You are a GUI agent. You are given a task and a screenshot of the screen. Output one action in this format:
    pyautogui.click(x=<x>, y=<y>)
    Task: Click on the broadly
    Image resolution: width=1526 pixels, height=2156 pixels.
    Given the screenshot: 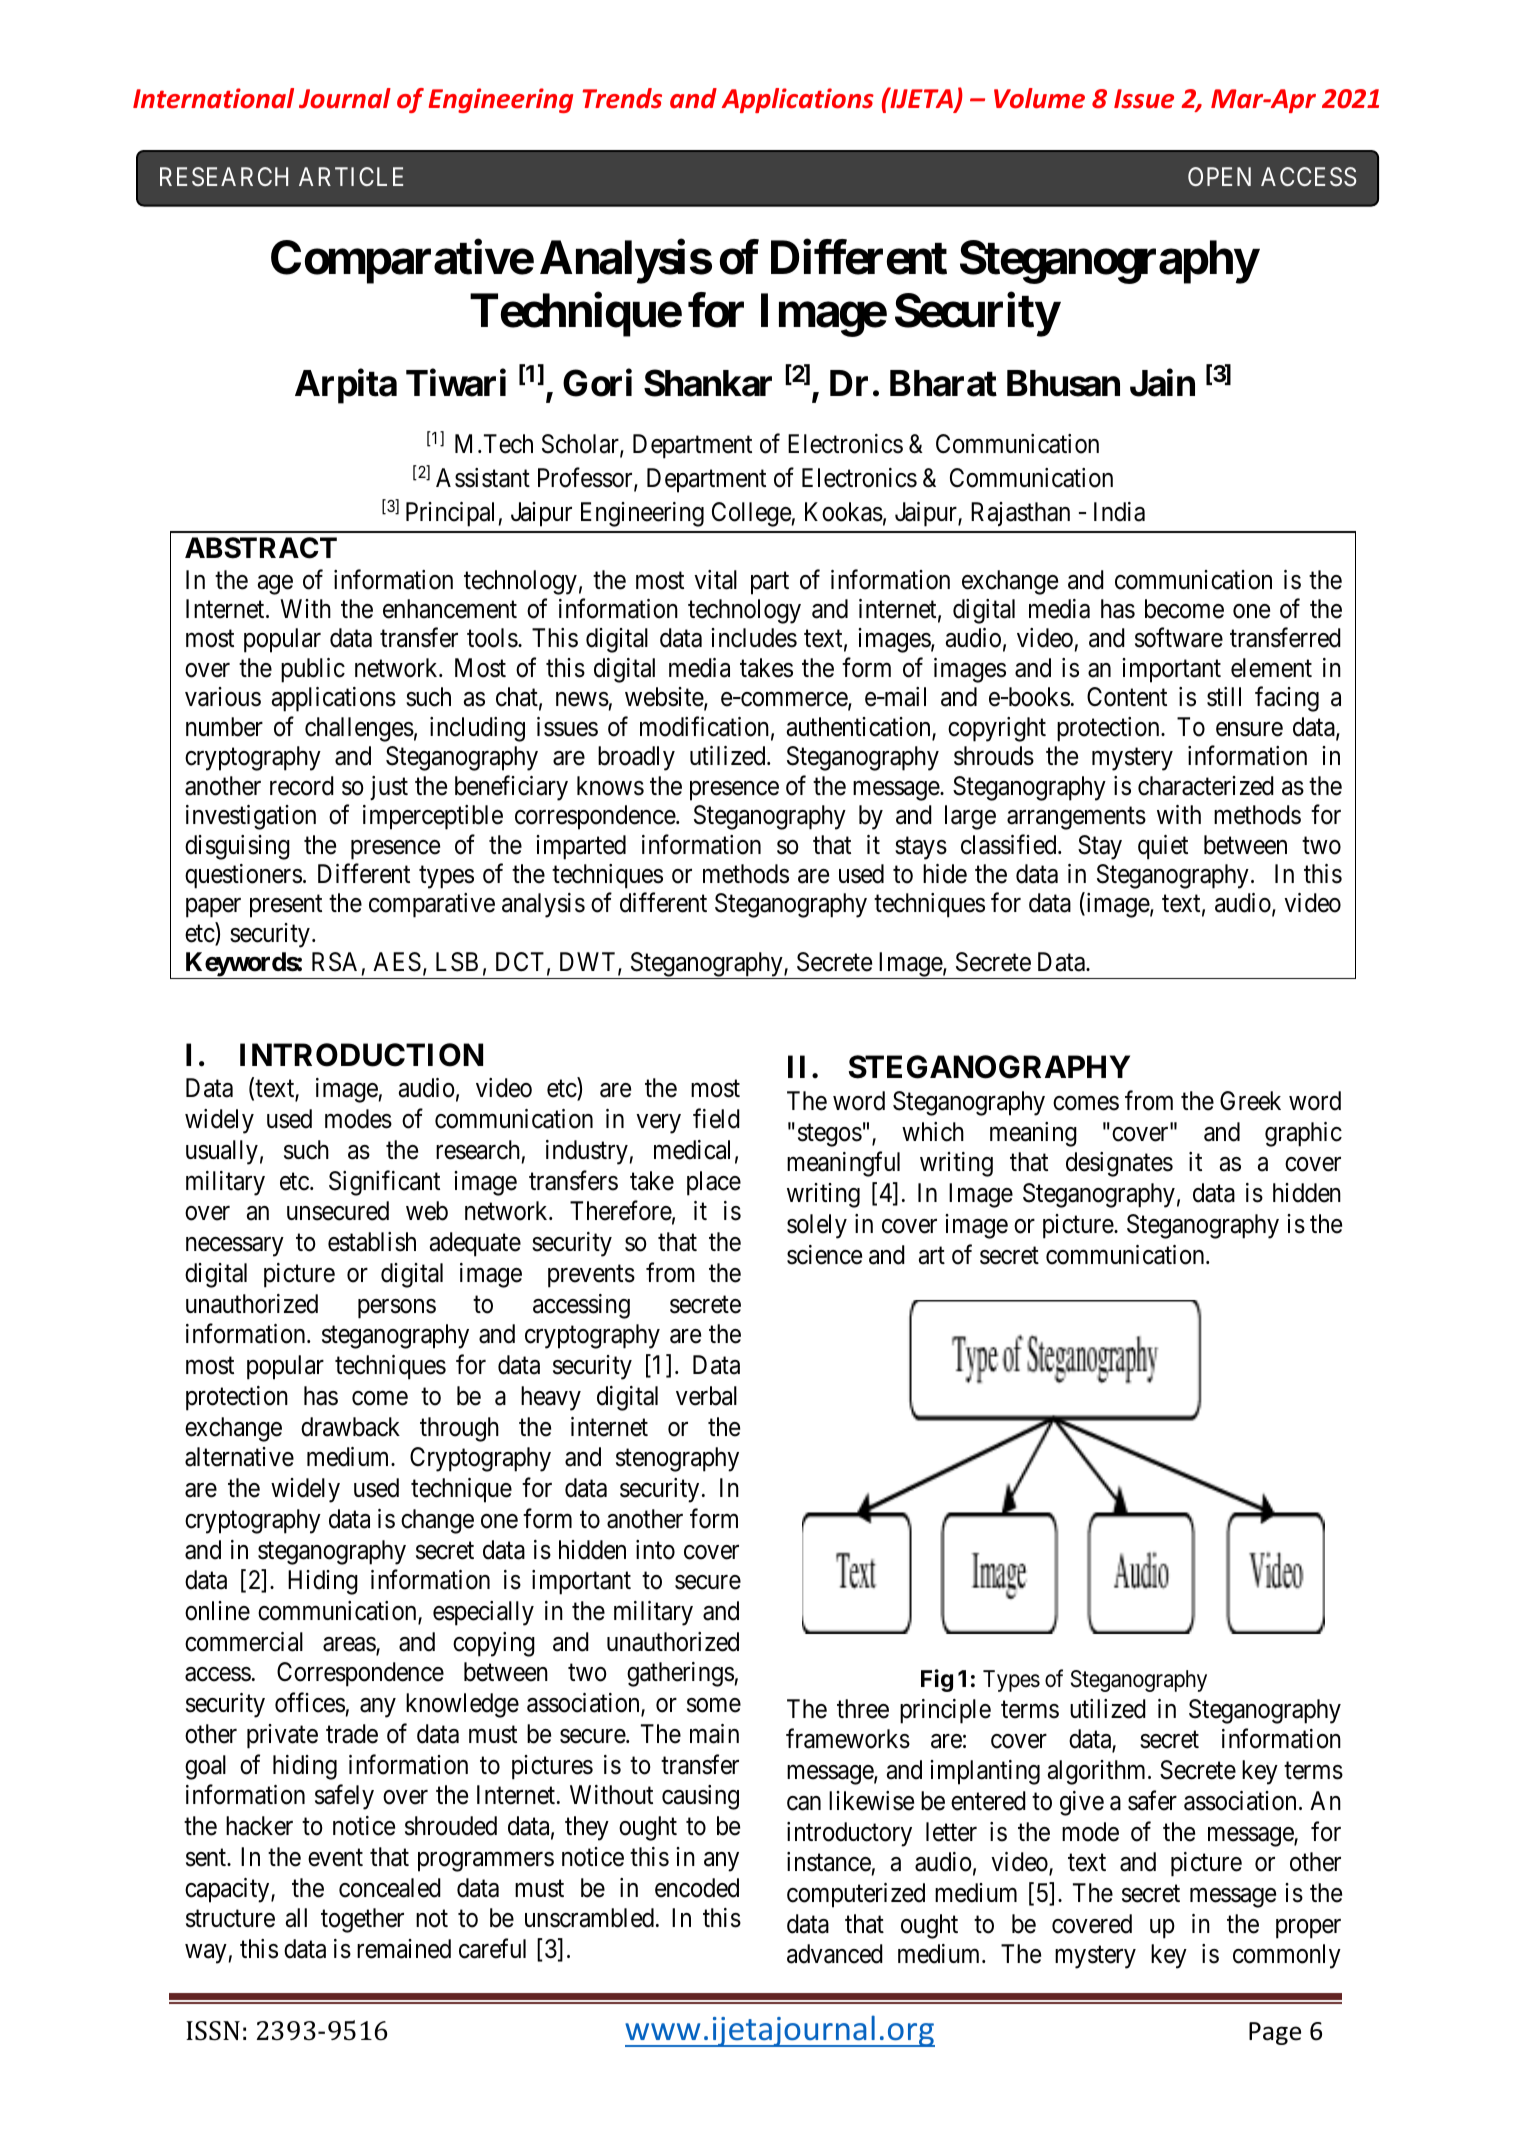 What is the action you would take?
    pyautogui.click(x=636, y=758)
